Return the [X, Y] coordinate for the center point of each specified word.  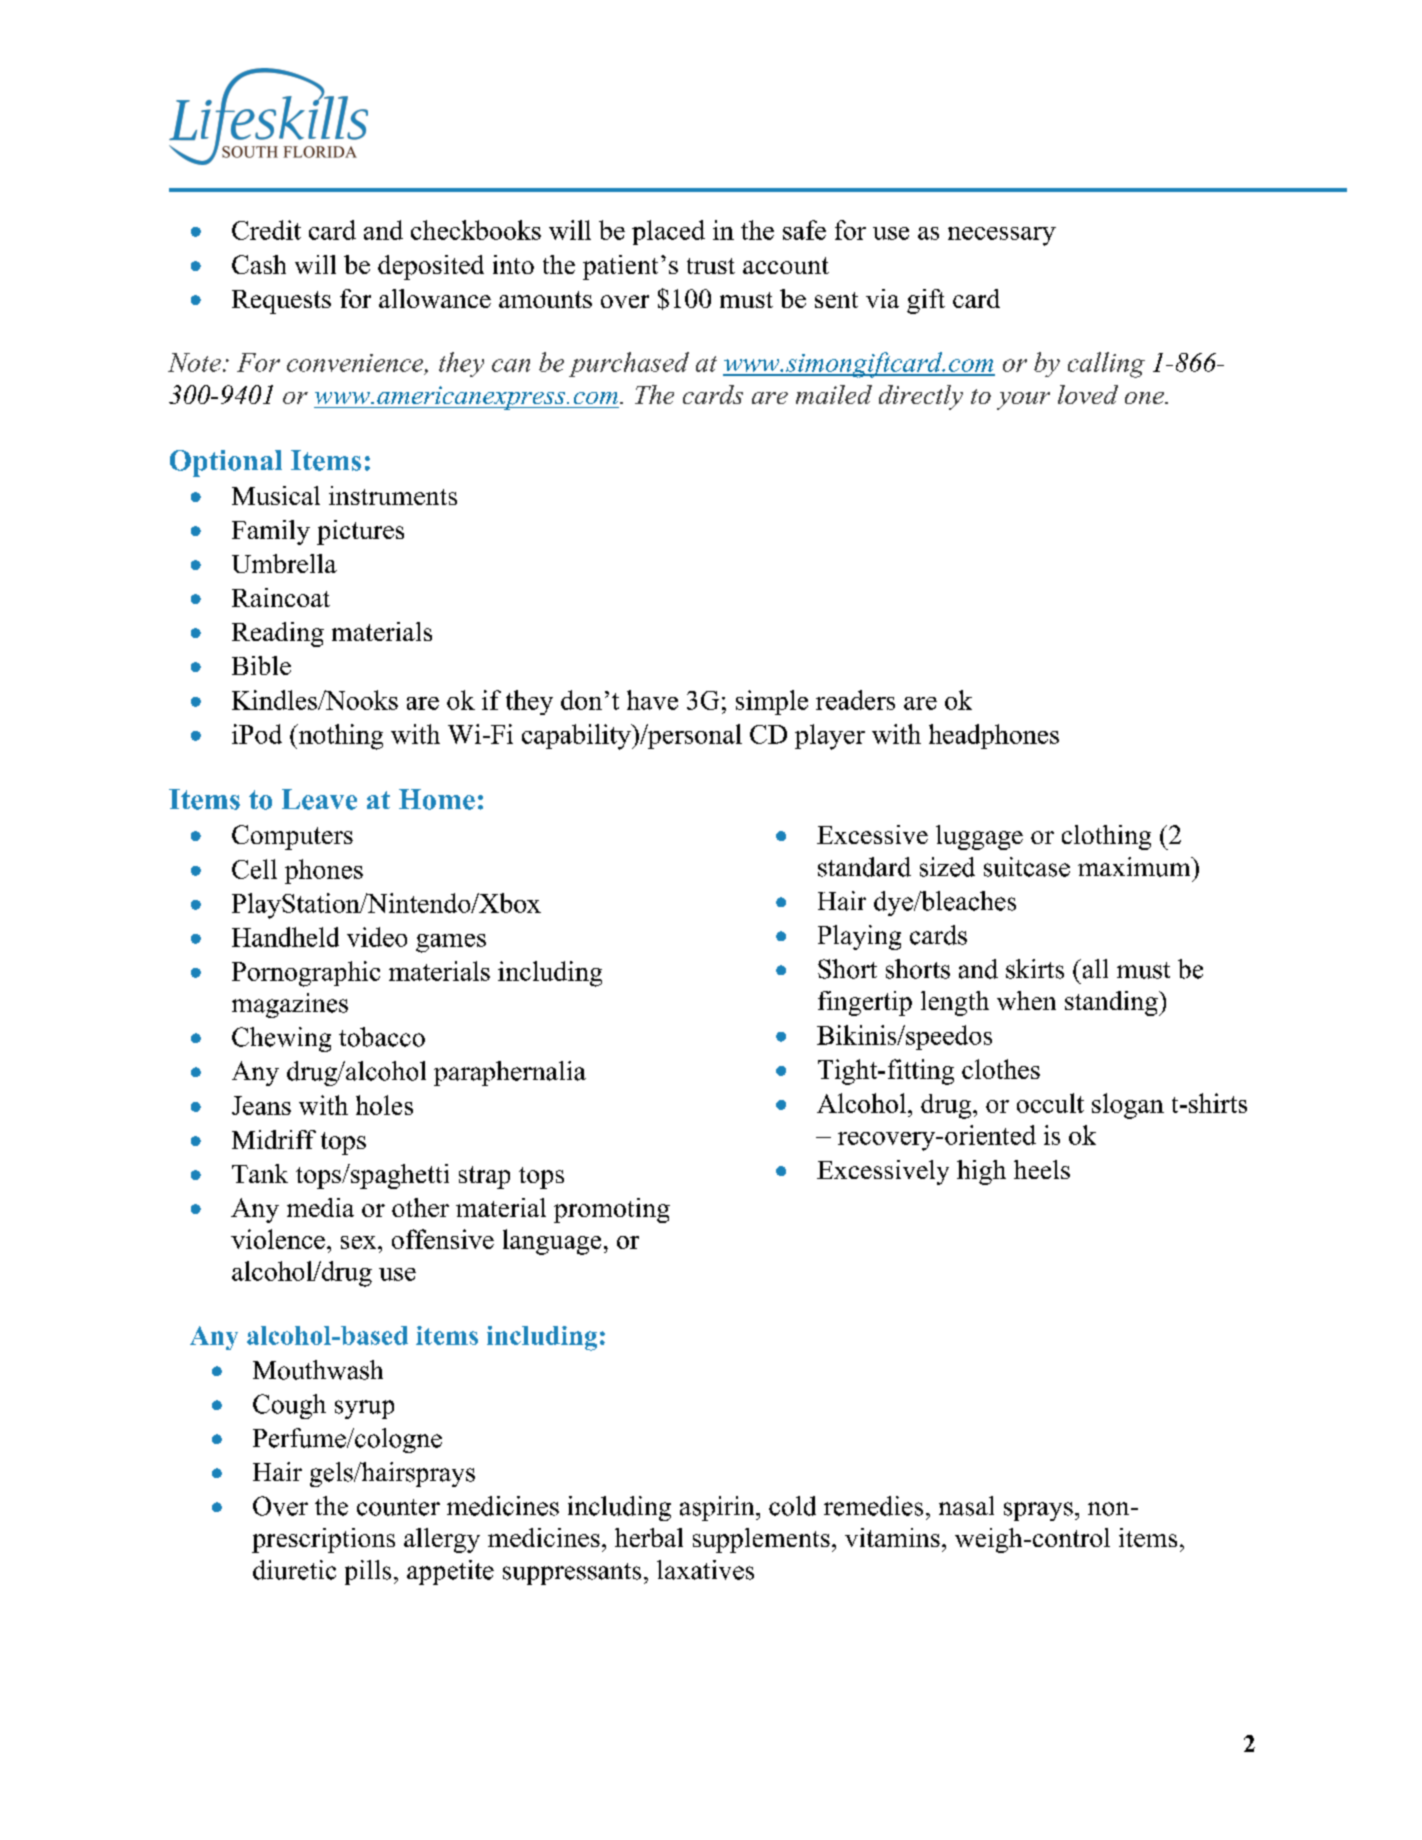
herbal [649, 1537]
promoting [612, 1210]
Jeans [261, 1105]
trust [711, 266]
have [652, 700]
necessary [1002, 236]
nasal [966, 1506]
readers [855, 700]
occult [1050, 1103]
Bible [261, 665]
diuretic [294, 1570]
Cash [259, 264]
